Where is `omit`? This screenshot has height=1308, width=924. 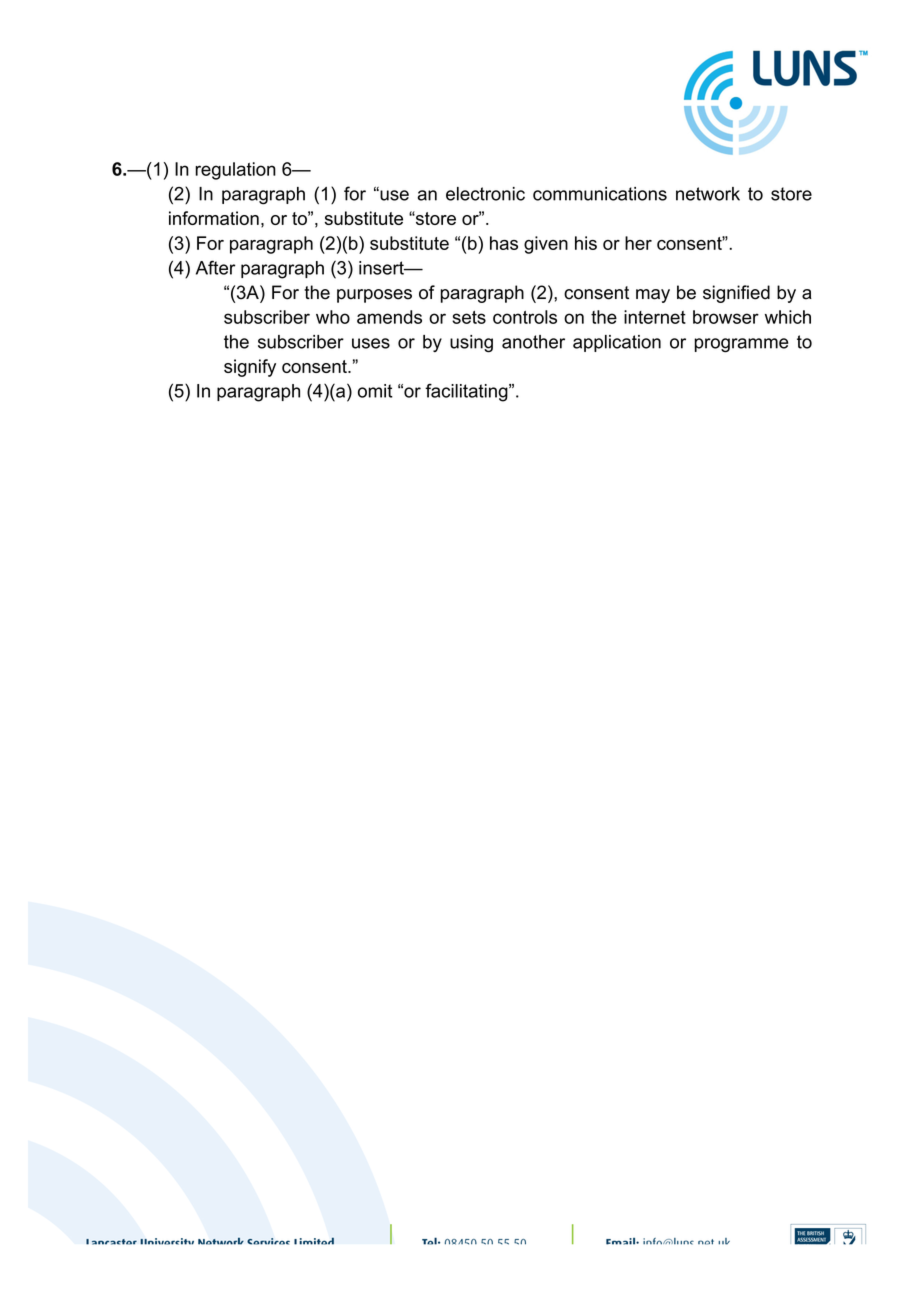
omit is located at coordinates (375, 391).
